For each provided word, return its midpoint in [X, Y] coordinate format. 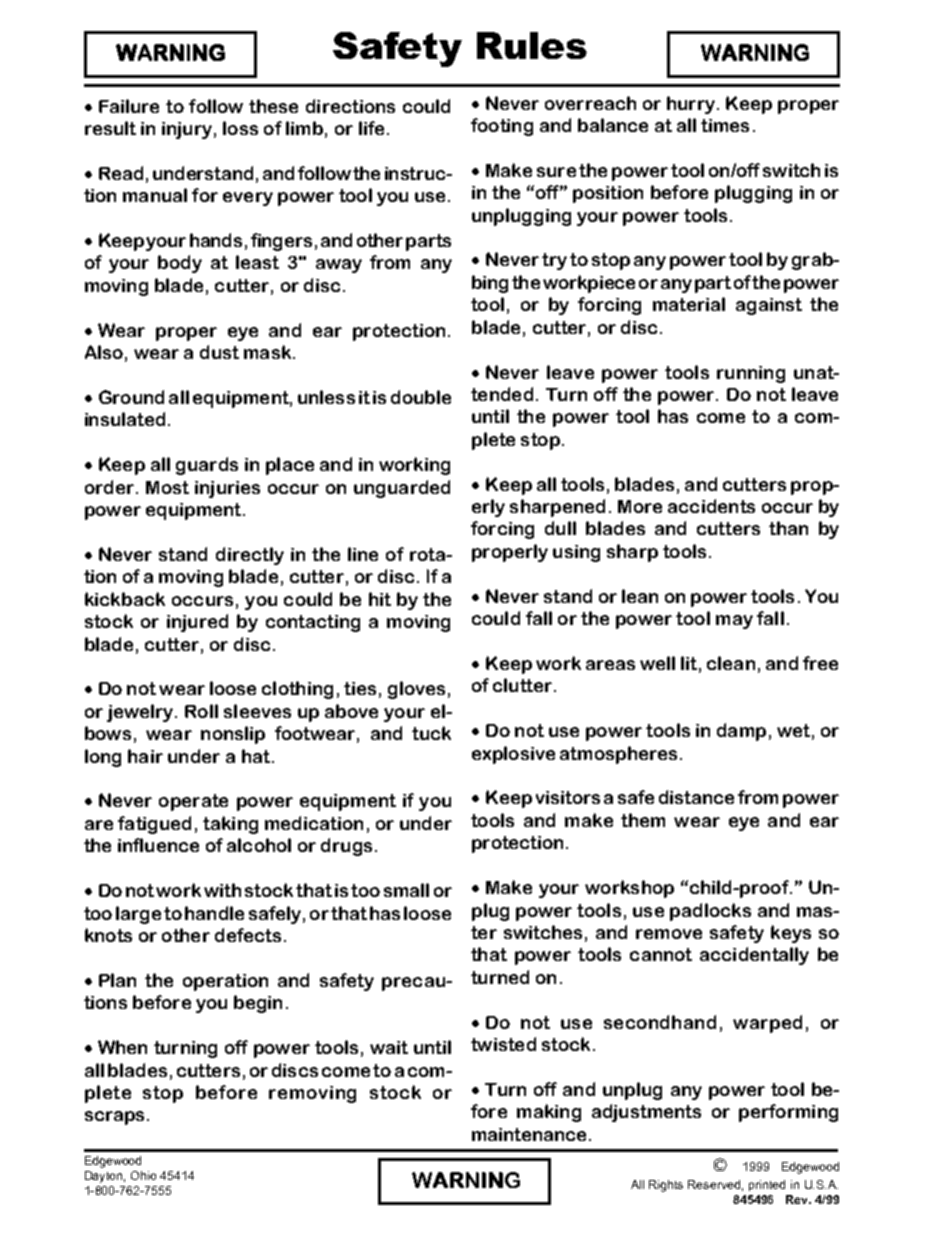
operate [193, 802]
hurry [691, 105]
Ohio [143, 1175]
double [421, 397]
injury [187, 130]
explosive [513, 755]
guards [207, 466]
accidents [711, 506]
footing [502, 127]
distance [696, 797]
